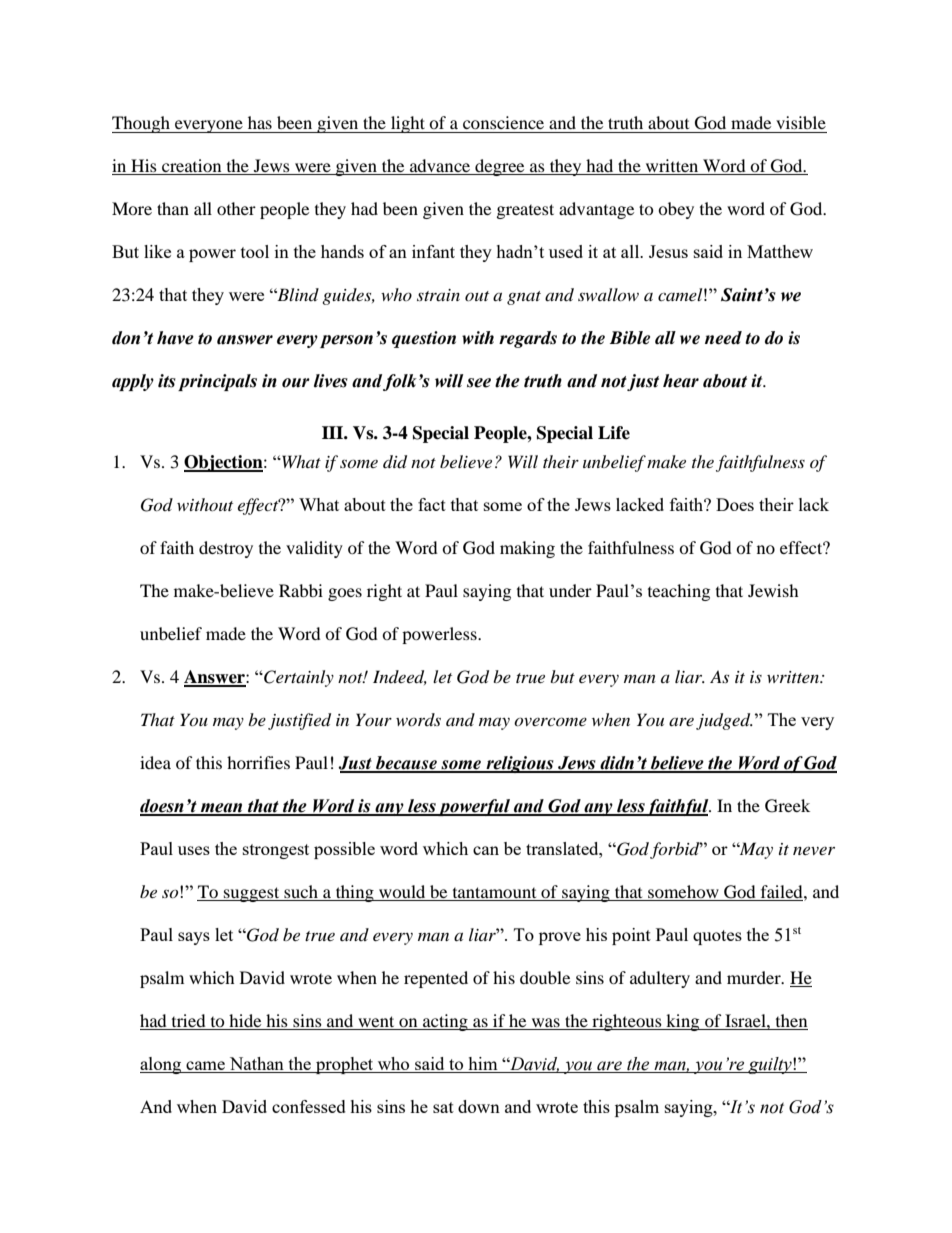  What do you see at coordinates (801, 122) in the page?
I see `visible` at bounding box center [801, 122].
